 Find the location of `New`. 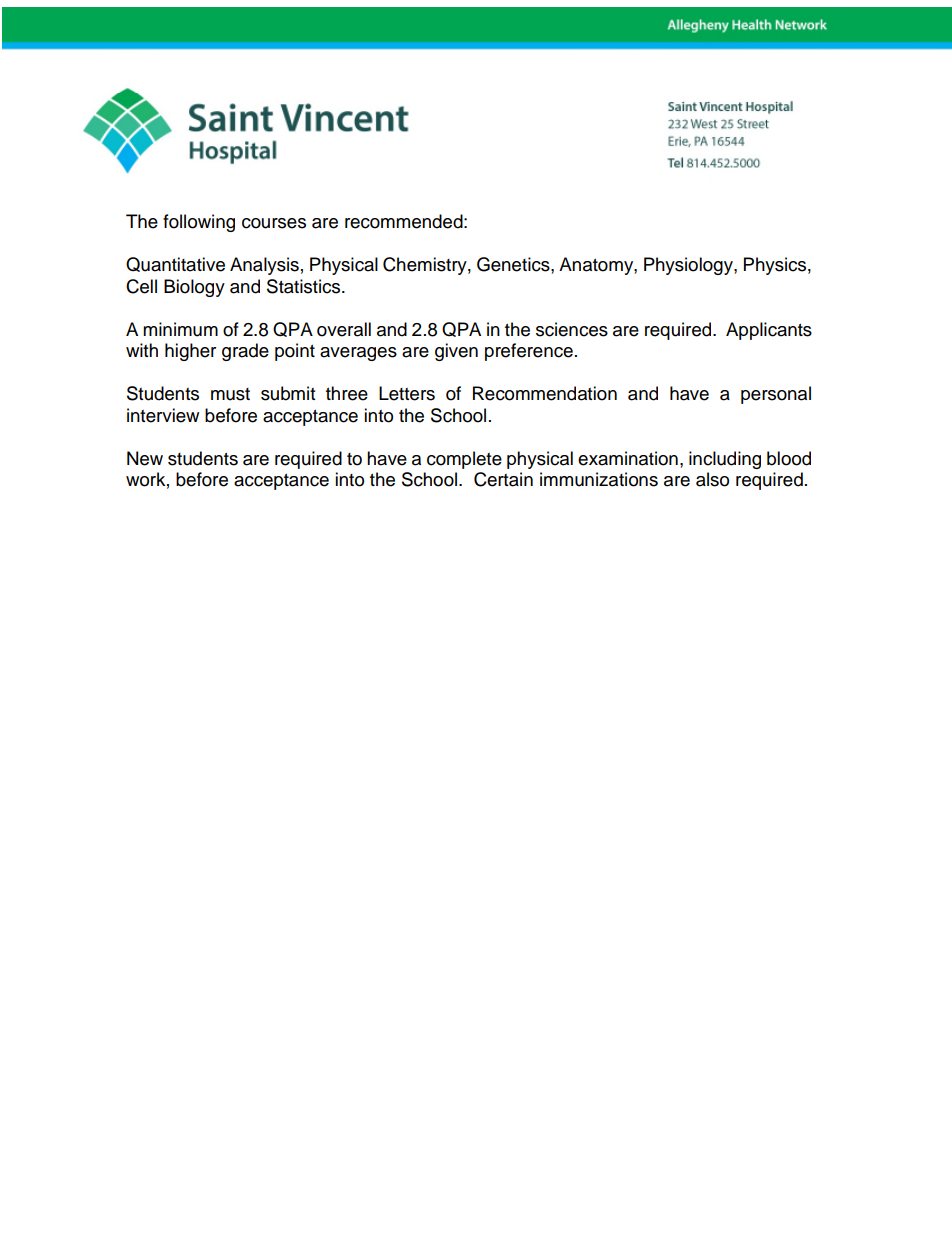

New is located at coordinates (145, 458).
